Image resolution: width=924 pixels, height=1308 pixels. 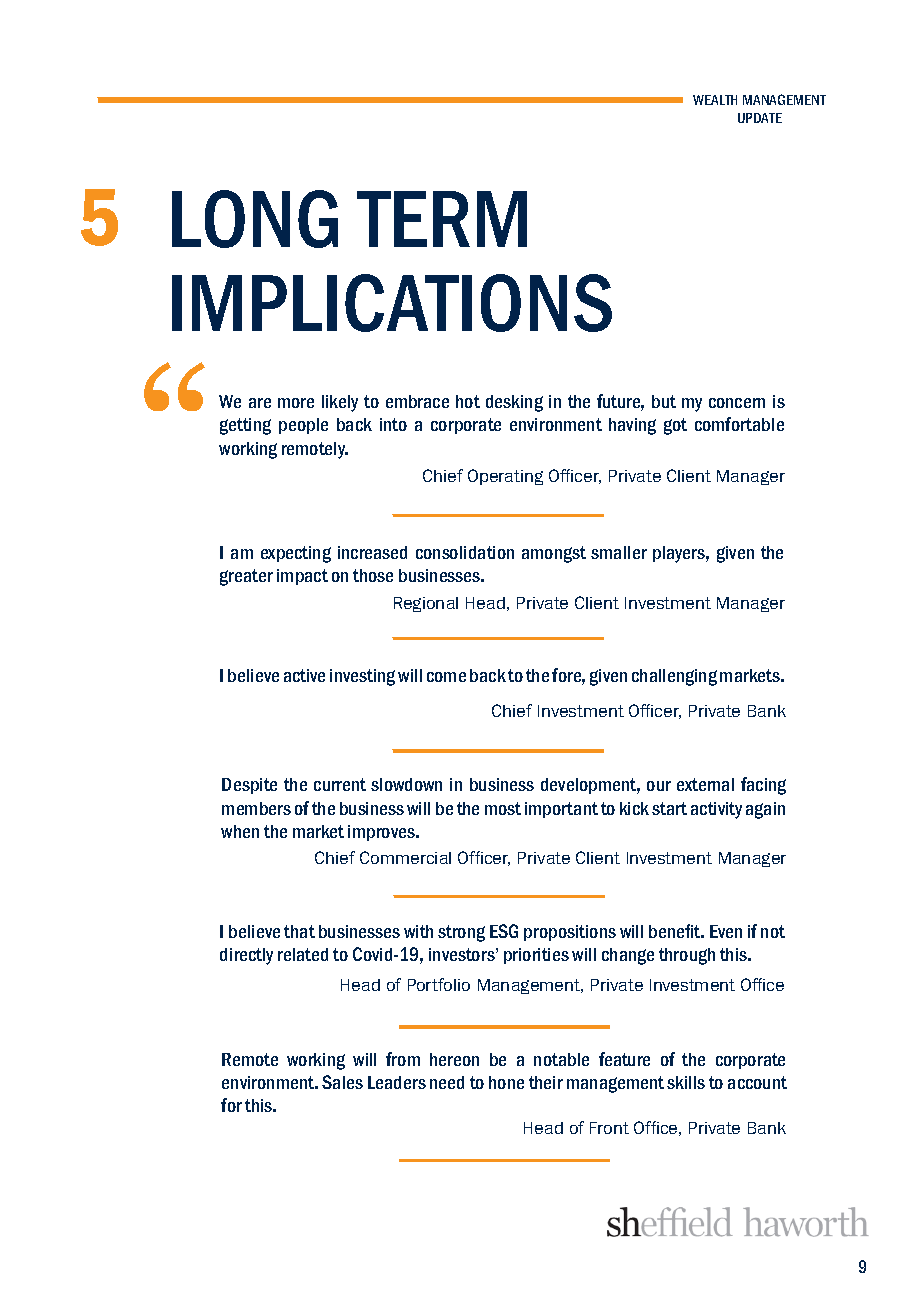 I want to click on consolidation, so click(x=465, y=552).
